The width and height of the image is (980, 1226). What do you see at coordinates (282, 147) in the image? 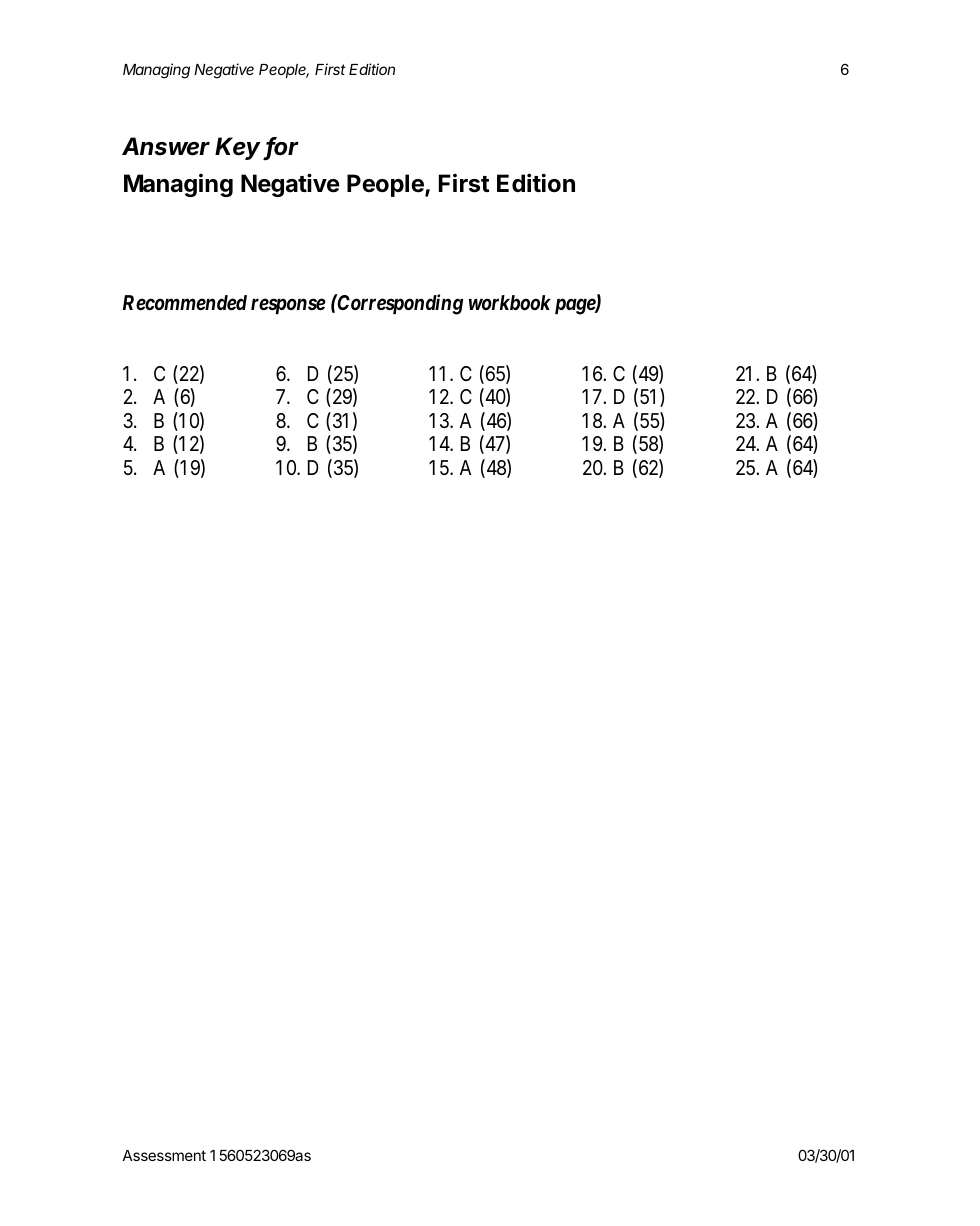
I see `for` at bounding box center [282, 147].
